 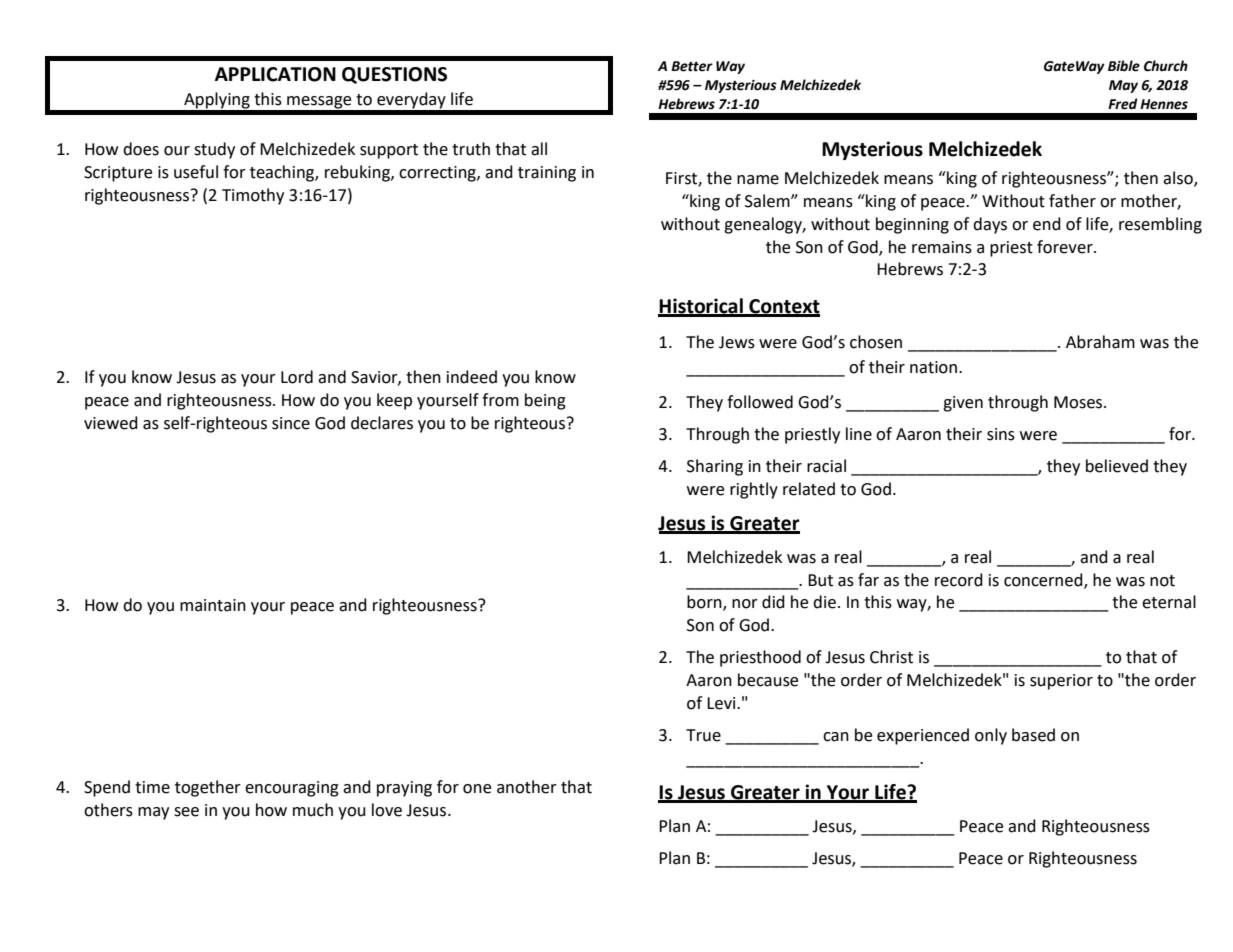 What do you see at coordinates (275, 74) in the screenshot?
I see `APPLICATION` at bounding box center [275, 74].
